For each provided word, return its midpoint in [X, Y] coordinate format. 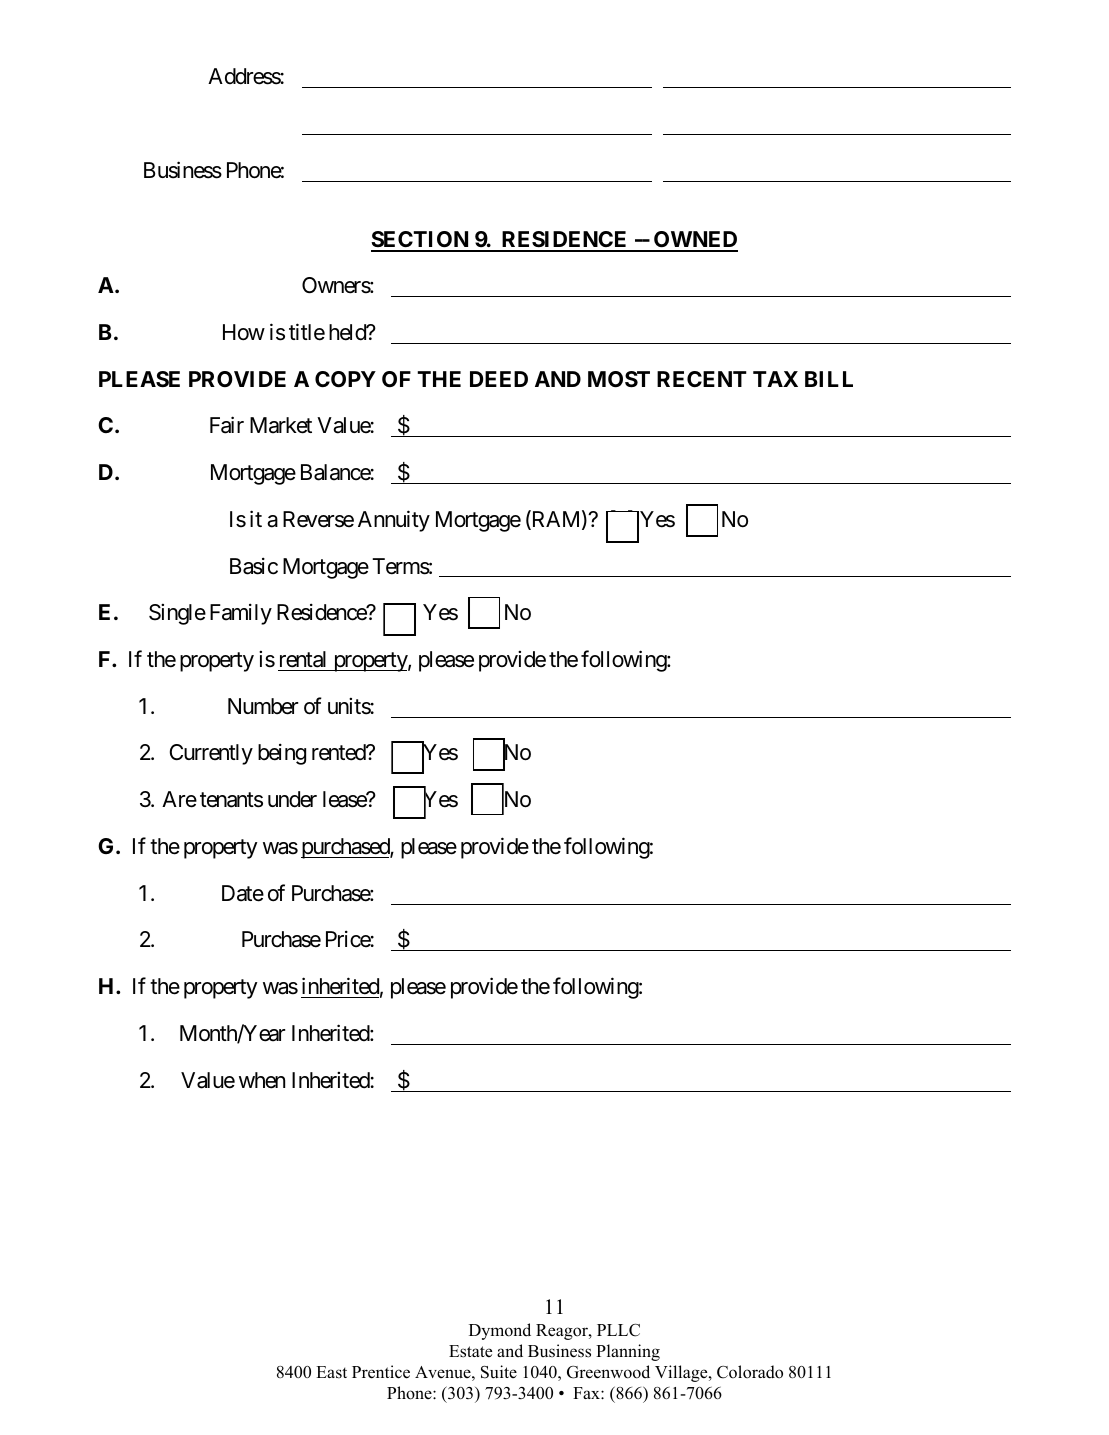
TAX [775, 379]
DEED [499, 379]
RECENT [702, 379]
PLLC [618, 1330]
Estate [470, 1351]
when [262, 1080]
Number [263, 706]
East [331, 1372]
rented [339, 752]
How [244, 332]
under [292, 799]
